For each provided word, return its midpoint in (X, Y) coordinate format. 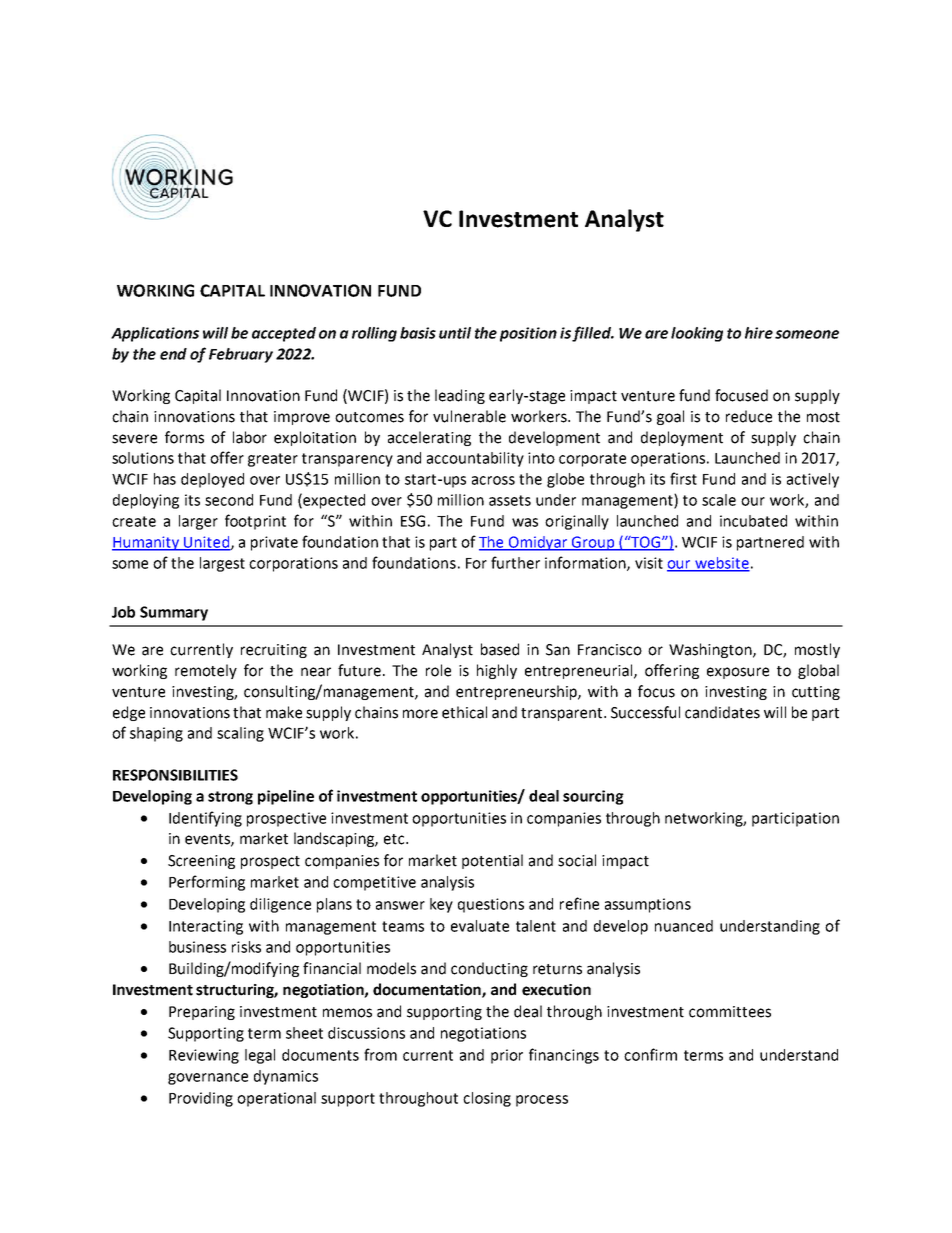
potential (492, 861)
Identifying (205, 819)
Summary (174, 613)
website (721, 564)
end (173, 354)
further (515, 562)
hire (759, 333)
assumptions (648, 905)
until (455, 333)
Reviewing (204, 1056)
